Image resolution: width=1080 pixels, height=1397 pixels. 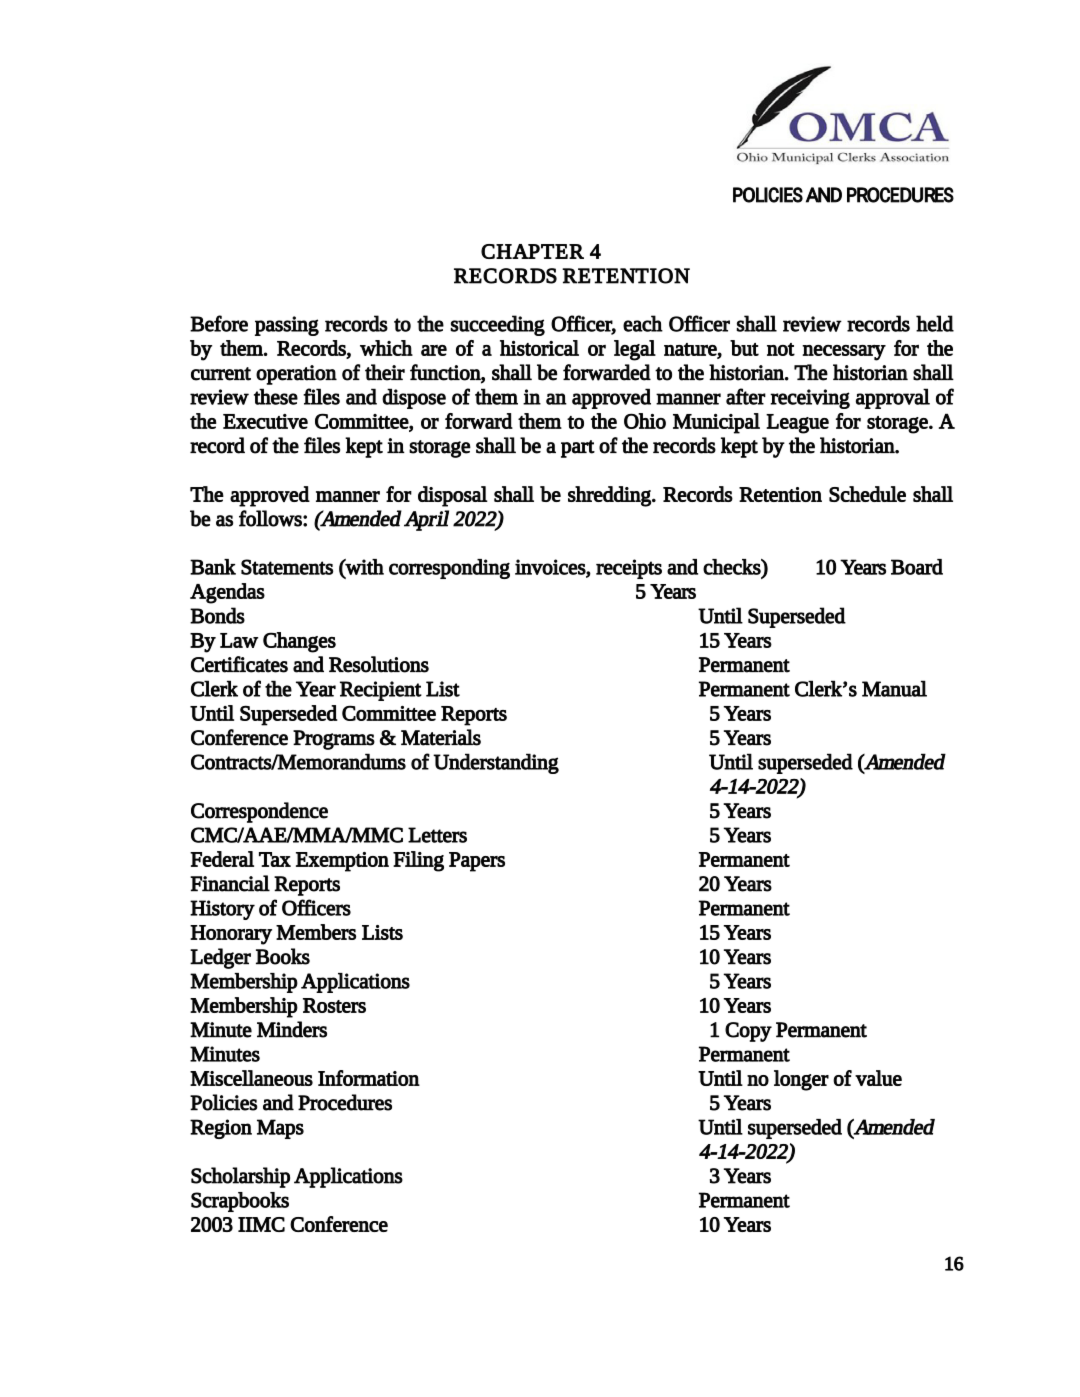 What do you see at coordinates (280, 1129) in the image?
I see `Maps` at bounding box center [280, 1129].
